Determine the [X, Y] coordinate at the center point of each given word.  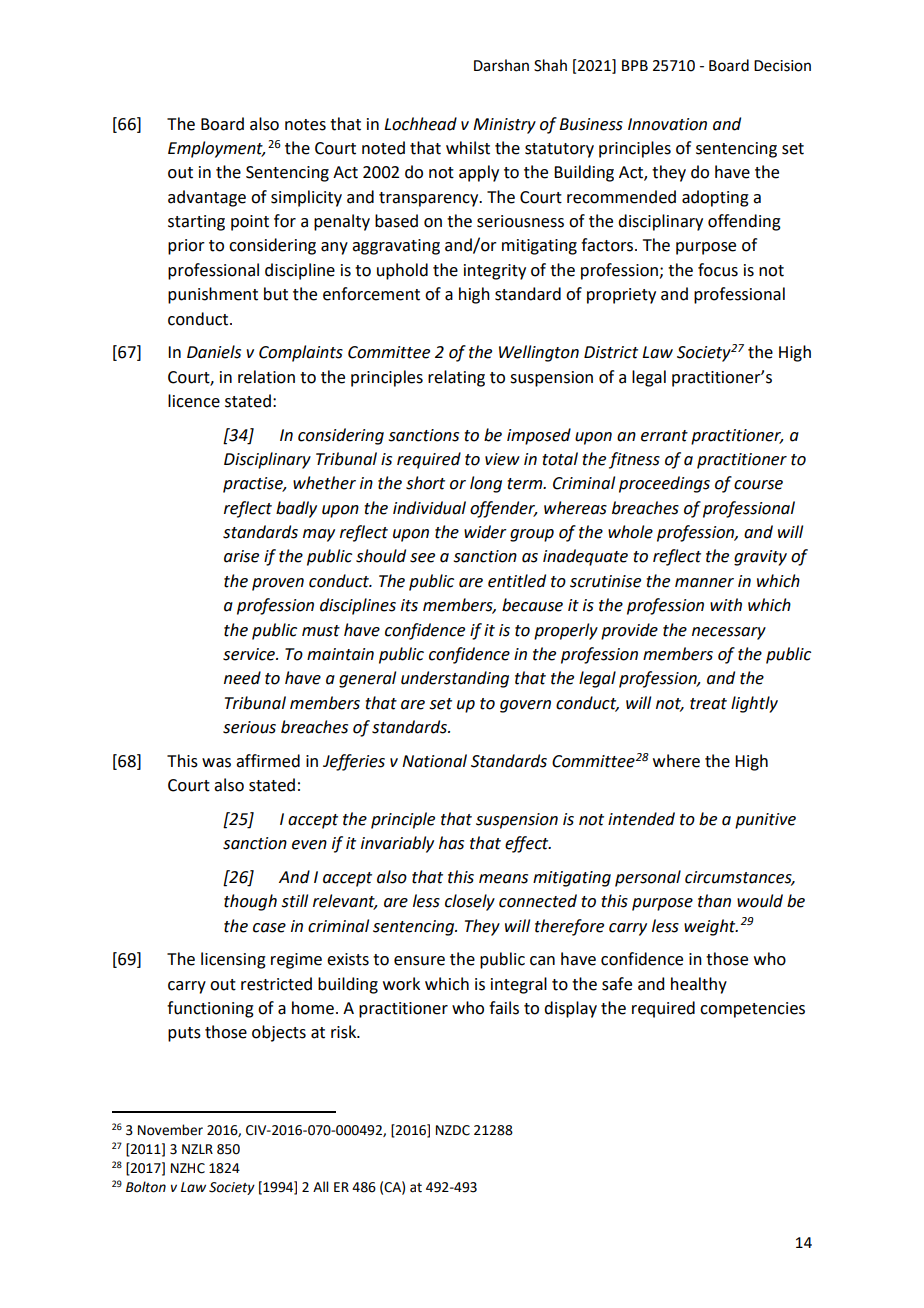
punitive [765, 821]
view [502, 459]
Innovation [667, 124]
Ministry [504, 126]
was [216, 763]
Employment [216, 149]
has [451, 843]
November [170, 1130]
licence [194, 401]
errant [664, 436]
